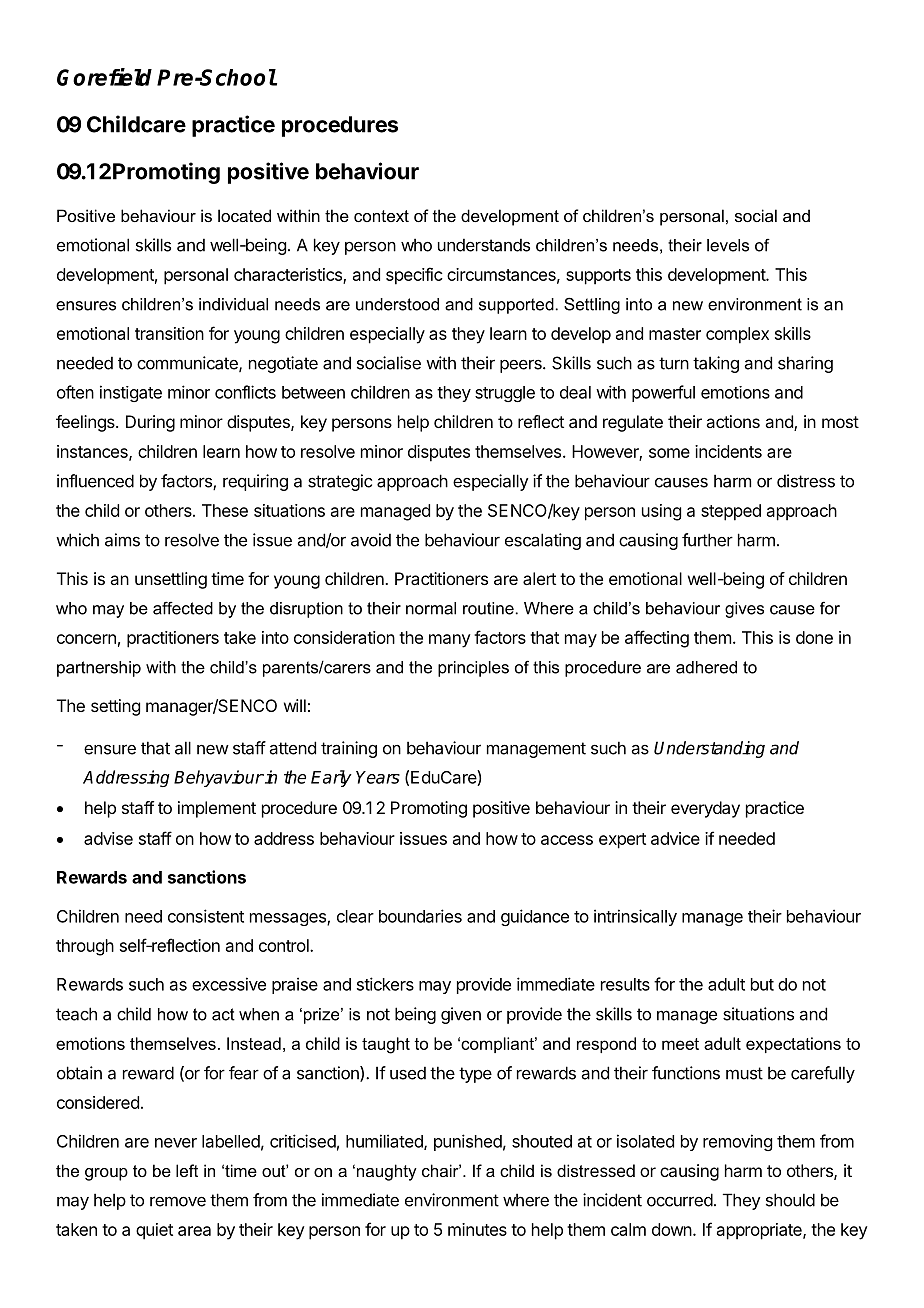 The width and height of the page is (924, 1308). What do you see at coordinates (229, 984) in the page?
I see `excessive` at bounding box center [229, 984].
